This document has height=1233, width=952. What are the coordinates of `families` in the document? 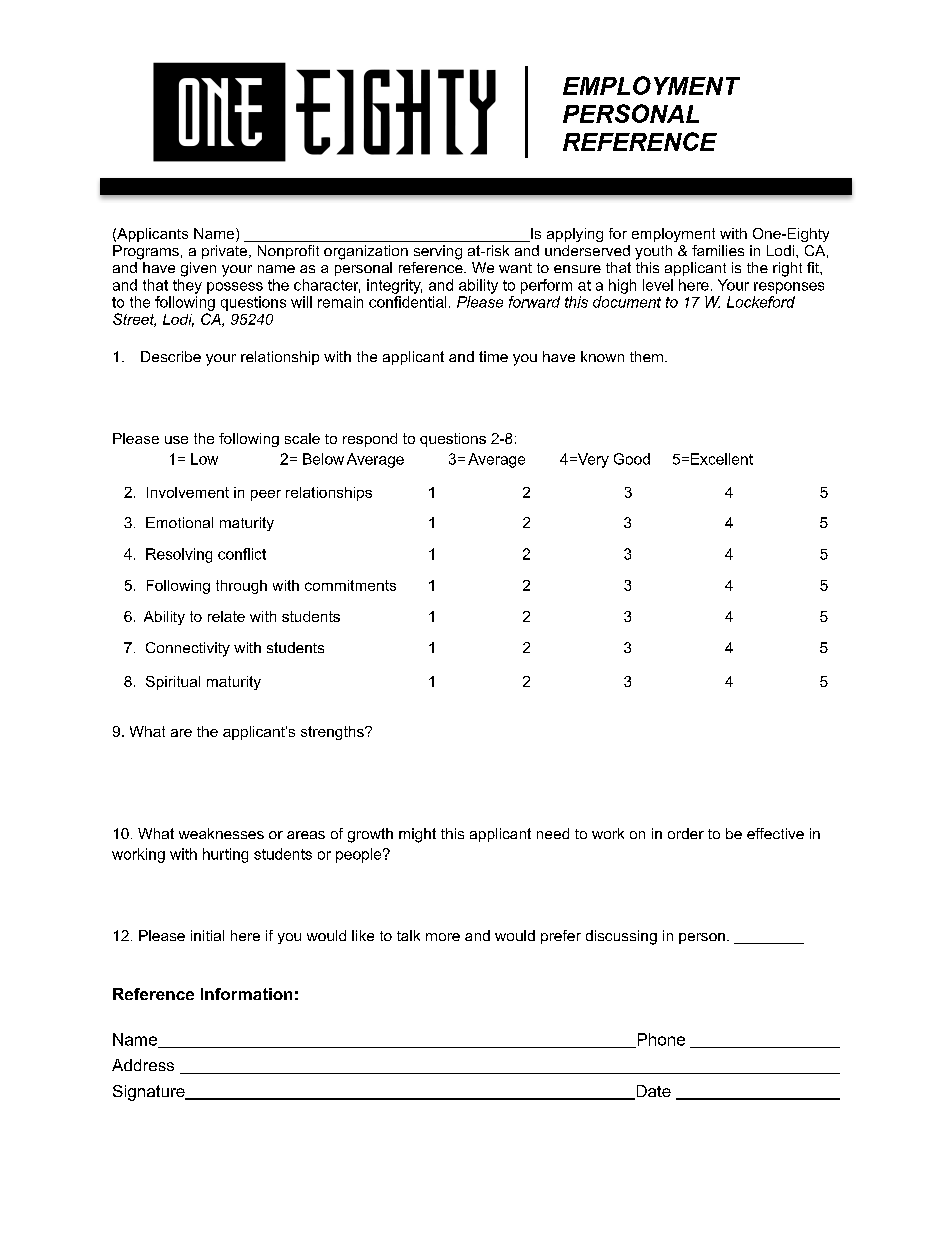 It's located at (718, 250).
